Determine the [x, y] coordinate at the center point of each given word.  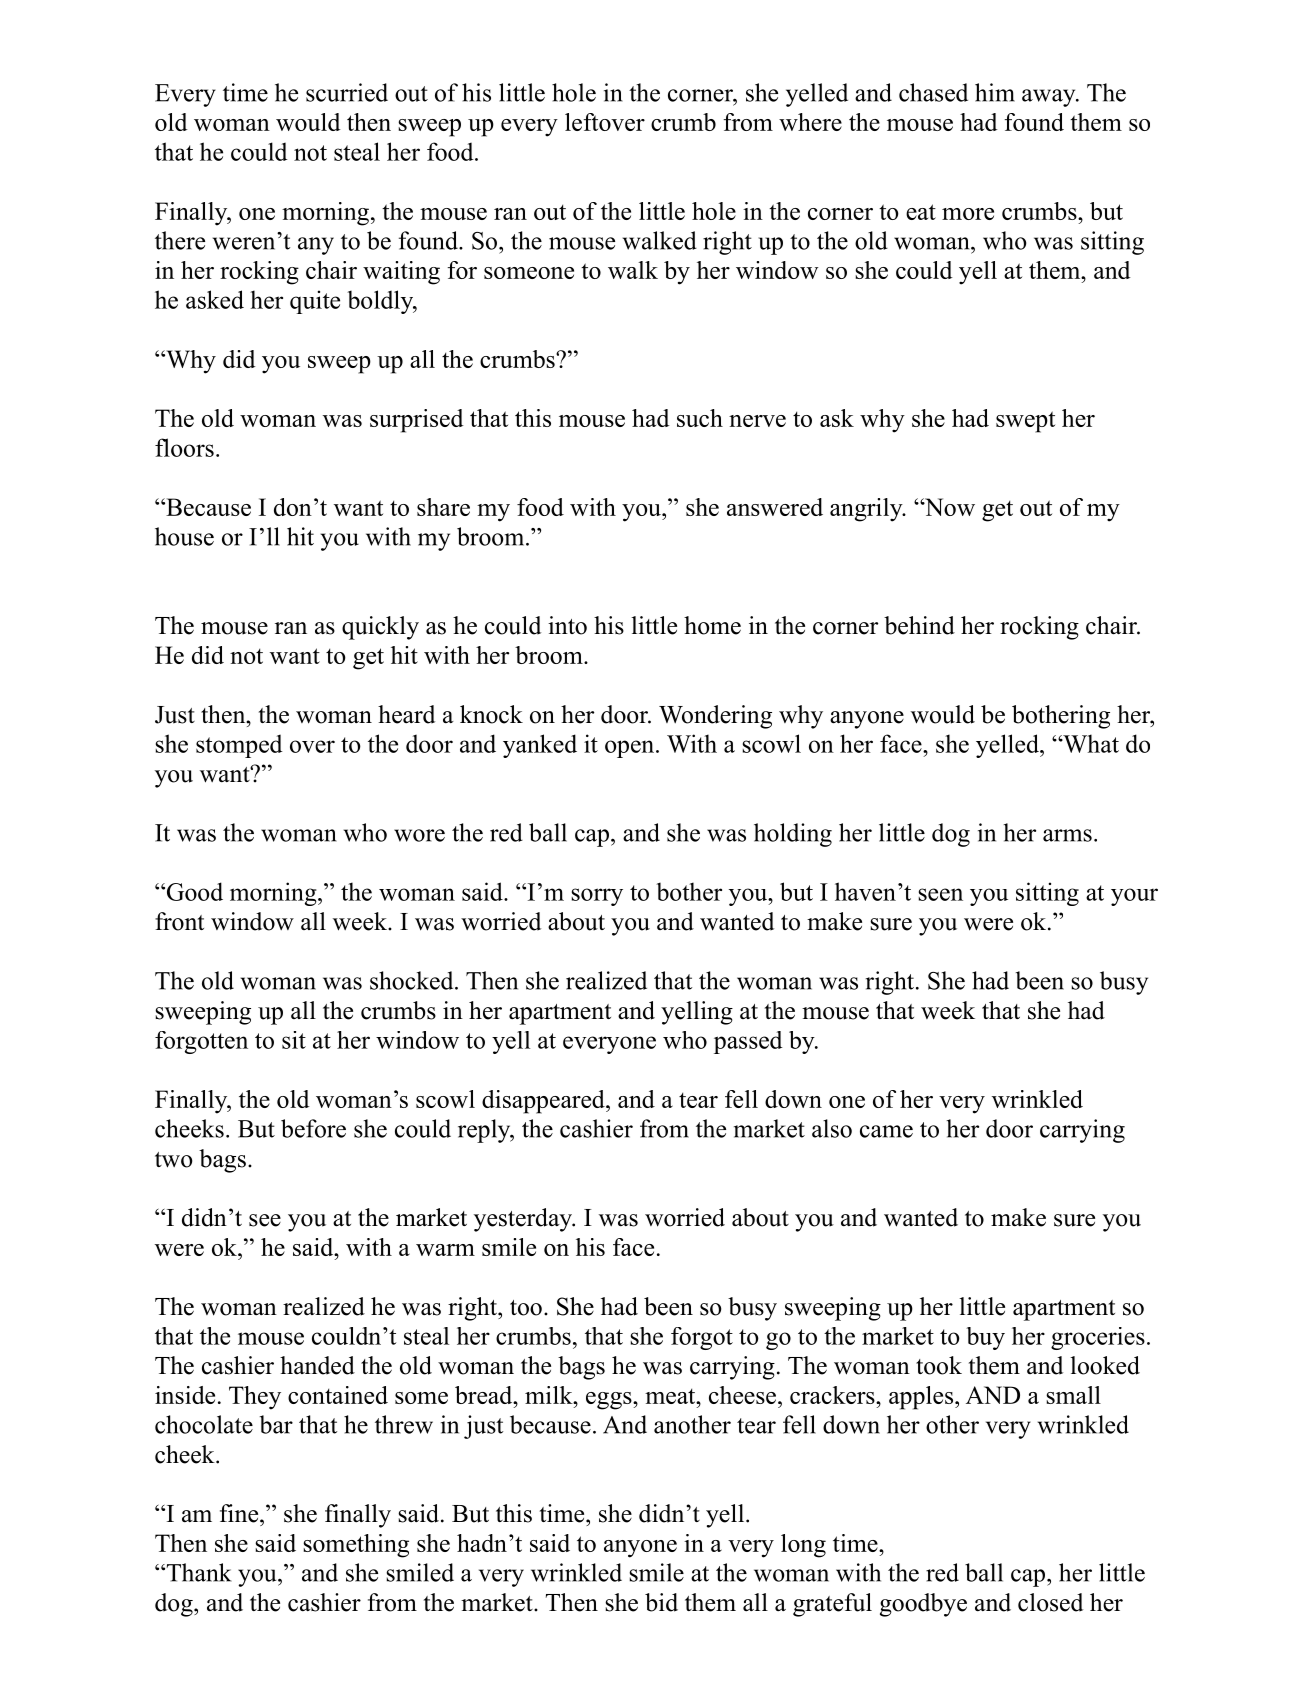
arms [1067, 835]
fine [239, 1513]
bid [661, 1602]
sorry [597, 897]
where [810, 122]
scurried [347, 92]
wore [419, 835]
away [1050, 98]
